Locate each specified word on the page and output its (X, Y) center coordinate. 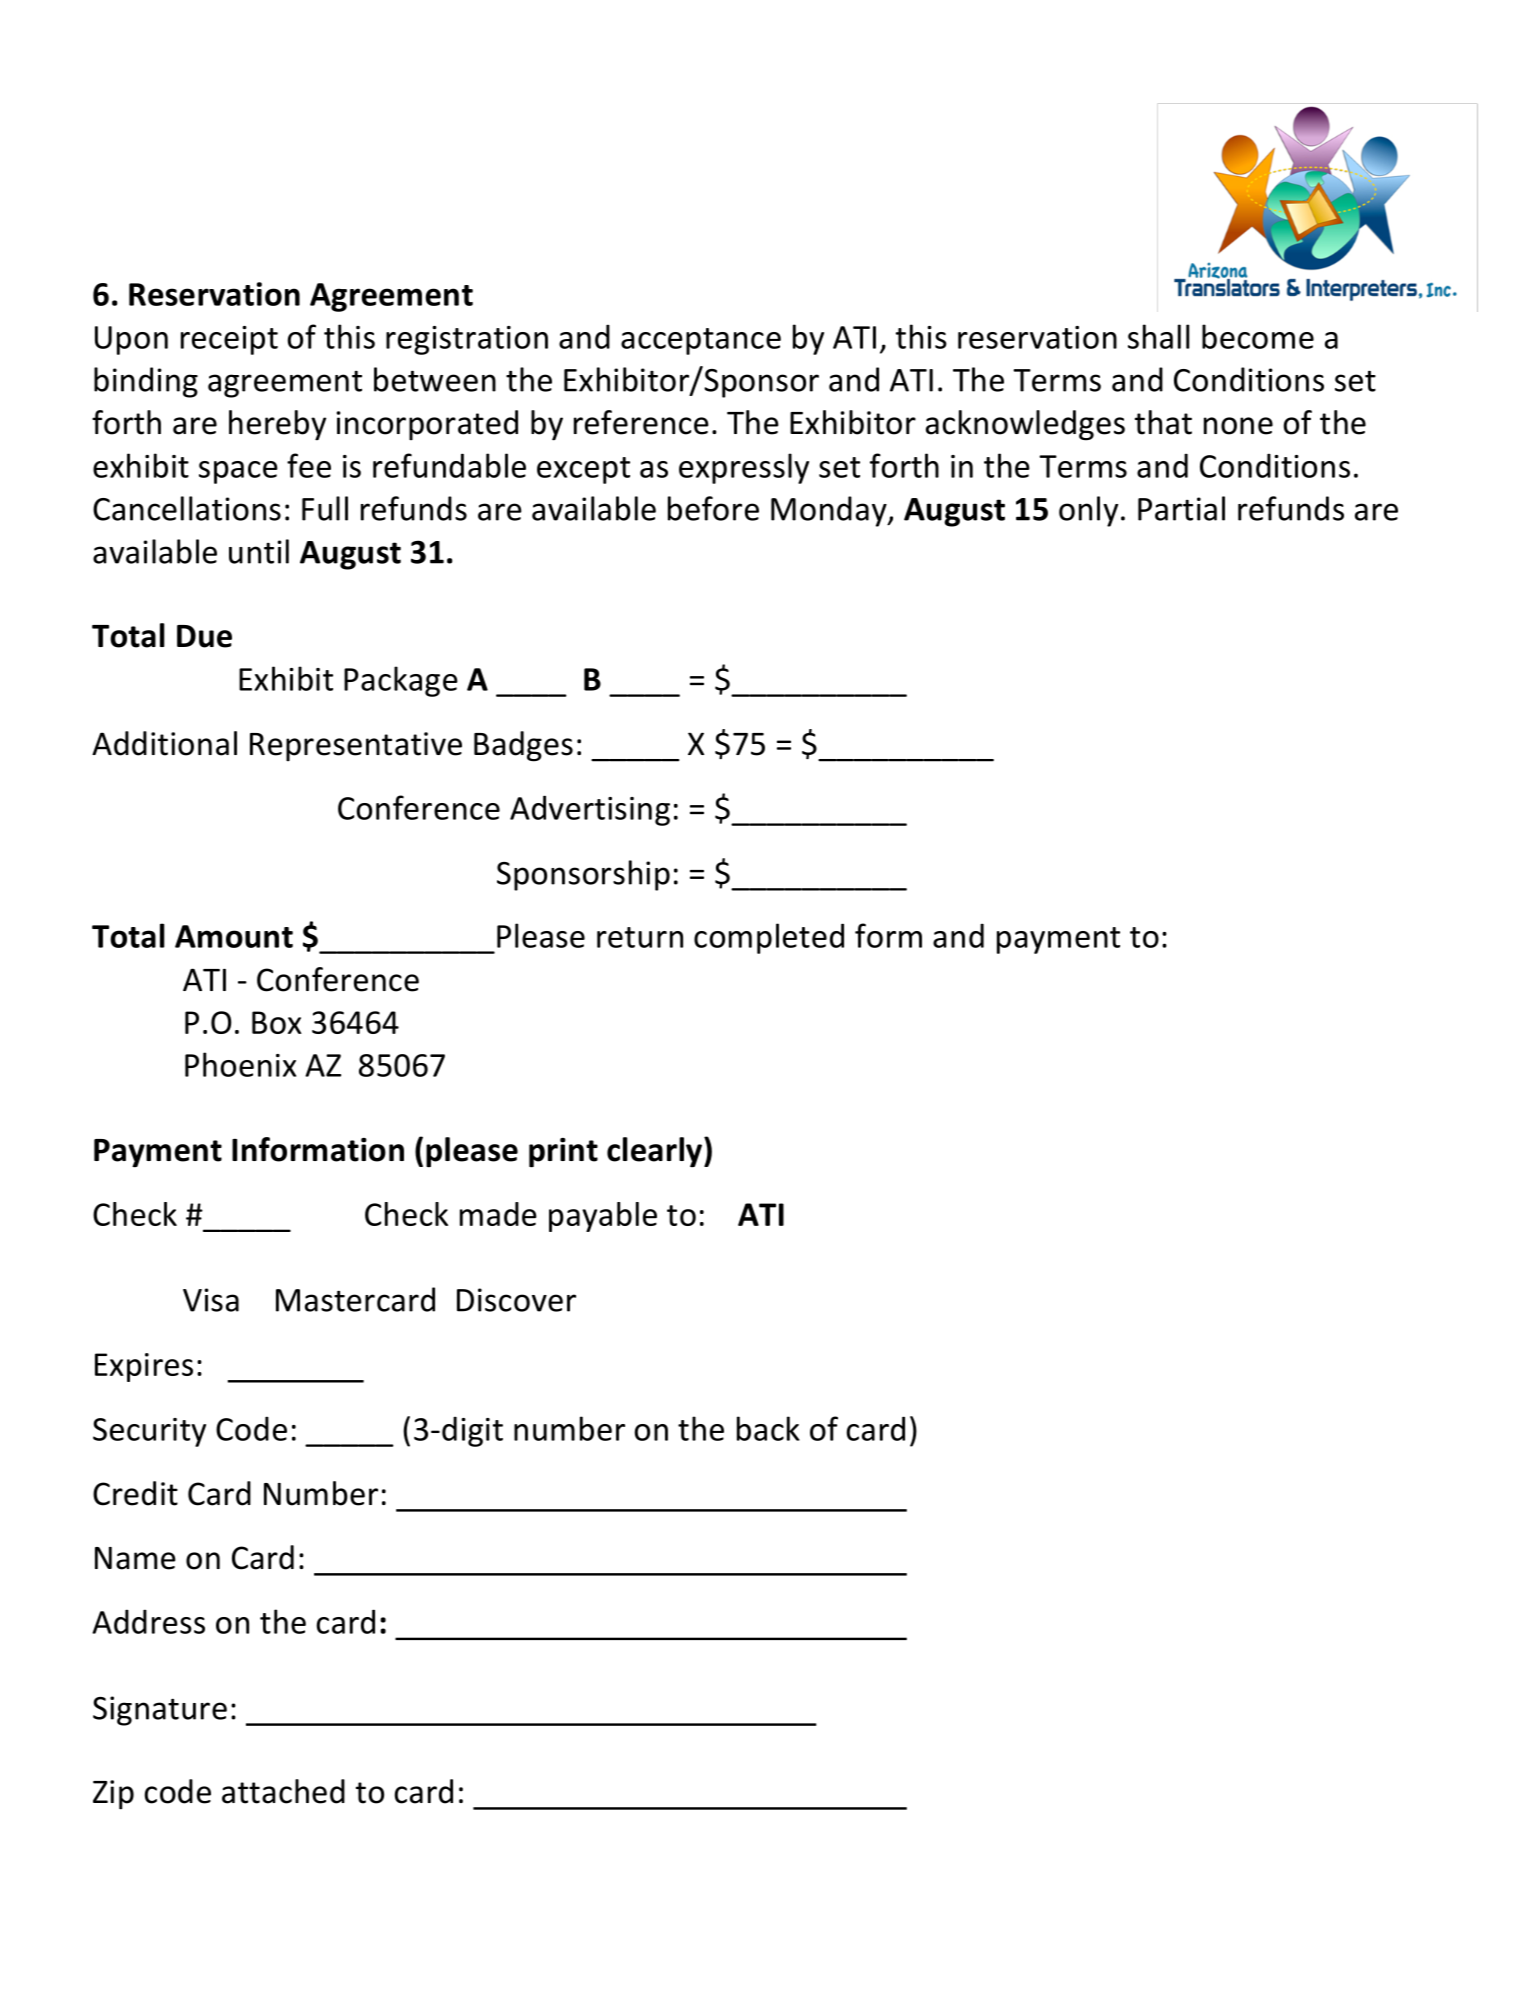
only (1088, 511)
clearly (656, 1152)
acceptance (701, 341)
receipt (229, 340)
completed (769, 938)
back (768, 1428)
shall (1158, 336)
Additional (164, 743)
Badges (523, 746)
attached (283, 1791)
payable (603, 1217)
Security (149, 1432)
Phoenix (240, 1064)
